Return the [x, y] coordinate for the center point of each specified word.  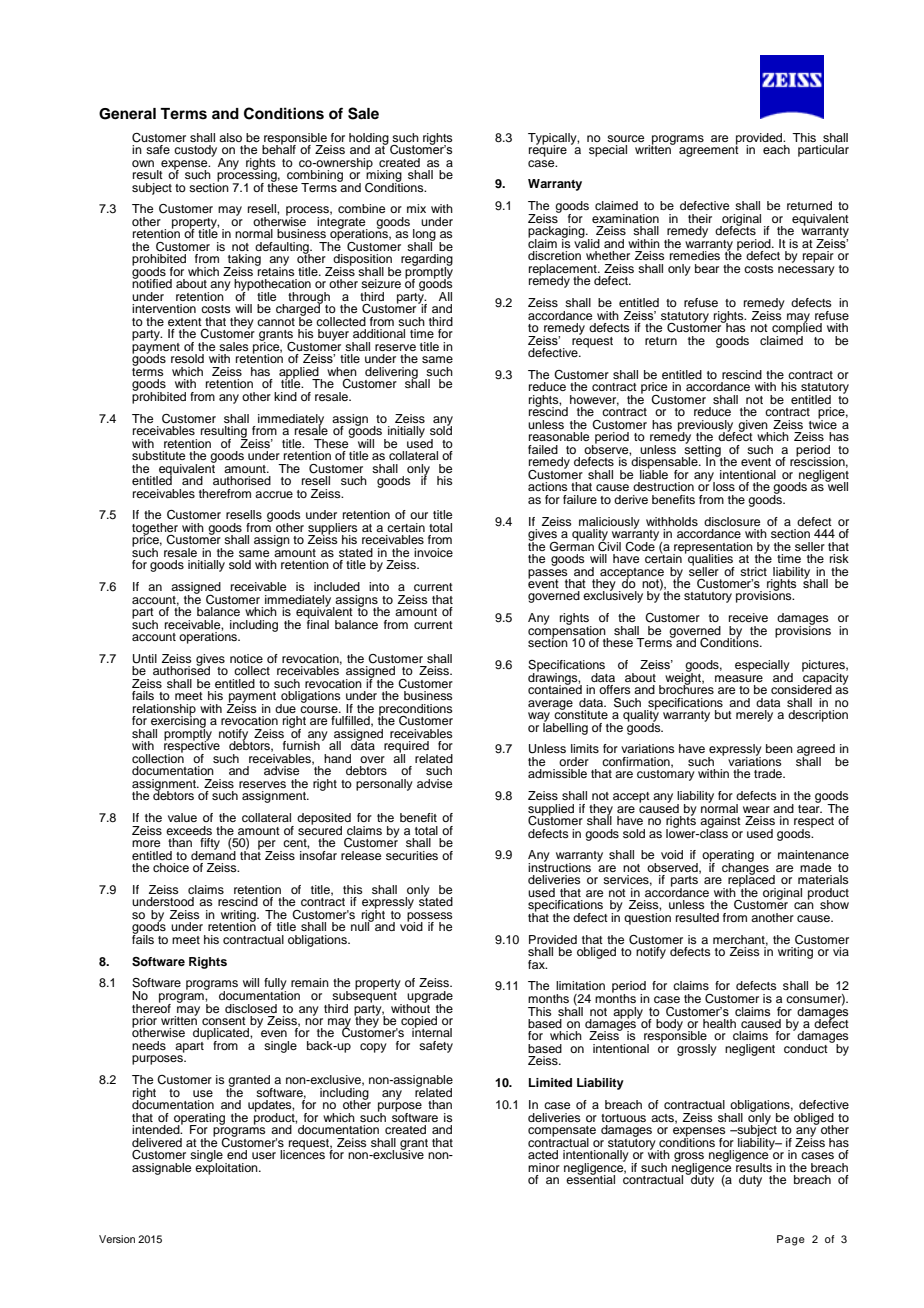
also [230, 137]
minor [544, 1167]
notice [246, 658]
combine [361, 208]
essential [590, 1178]
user [264, 1155]
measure [739, 678]
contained [555, 688]
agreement [709, 150]
